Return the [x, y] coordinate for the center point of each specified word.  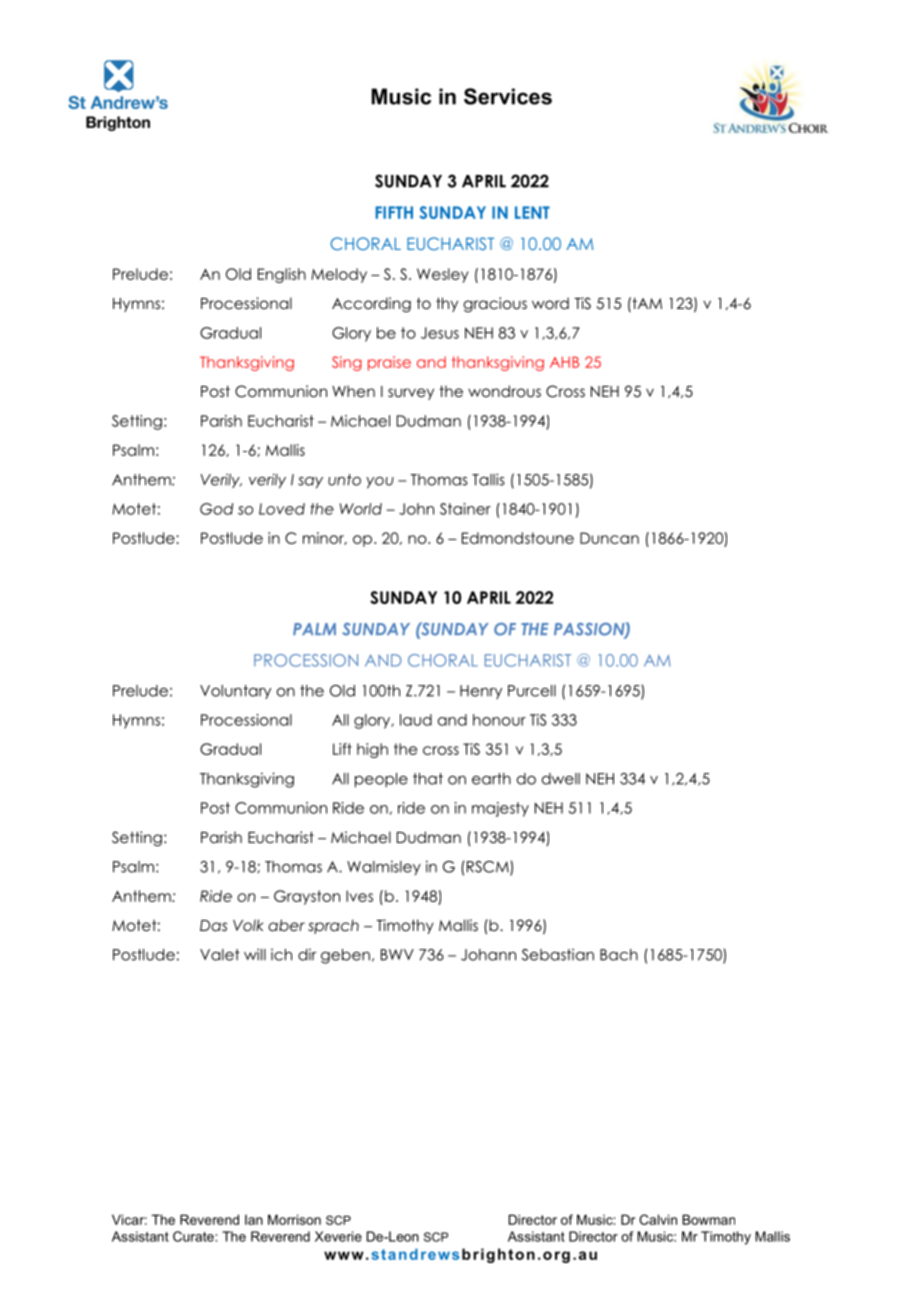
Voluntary [235, 692]
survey [411, 394]
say [310, 483]
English [282, 275]
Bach [619, 955]
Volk [248, 925]
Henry [481, 692]
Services [508, 96]
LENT [532, 212]
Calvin [658, 1219]
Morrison [294, 1219]
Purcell [532, 691]
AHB [564, 362]
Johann [488, 955]
